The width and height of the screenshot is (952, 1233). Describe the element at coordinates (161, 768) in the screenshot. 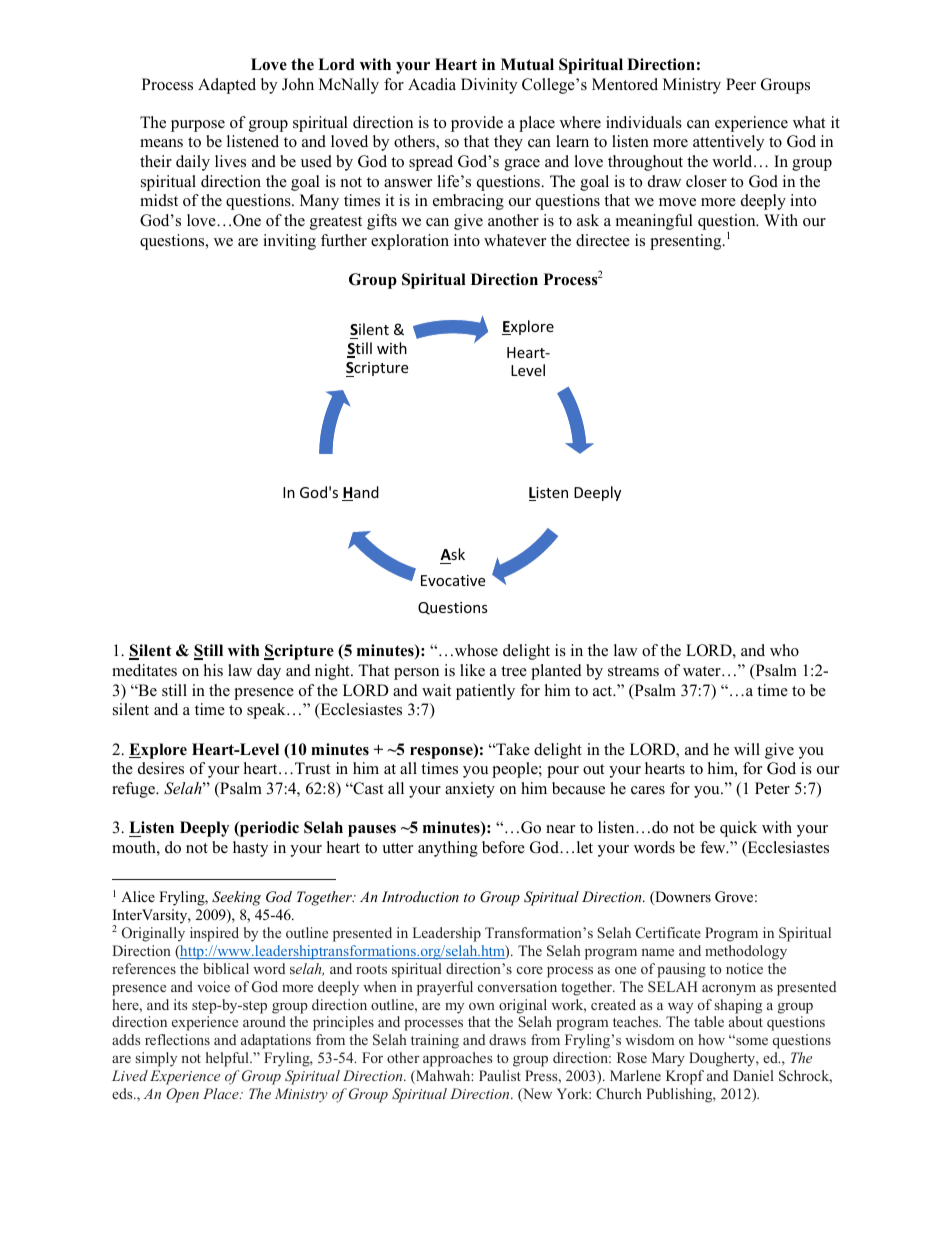

I see `desires` at that location.
